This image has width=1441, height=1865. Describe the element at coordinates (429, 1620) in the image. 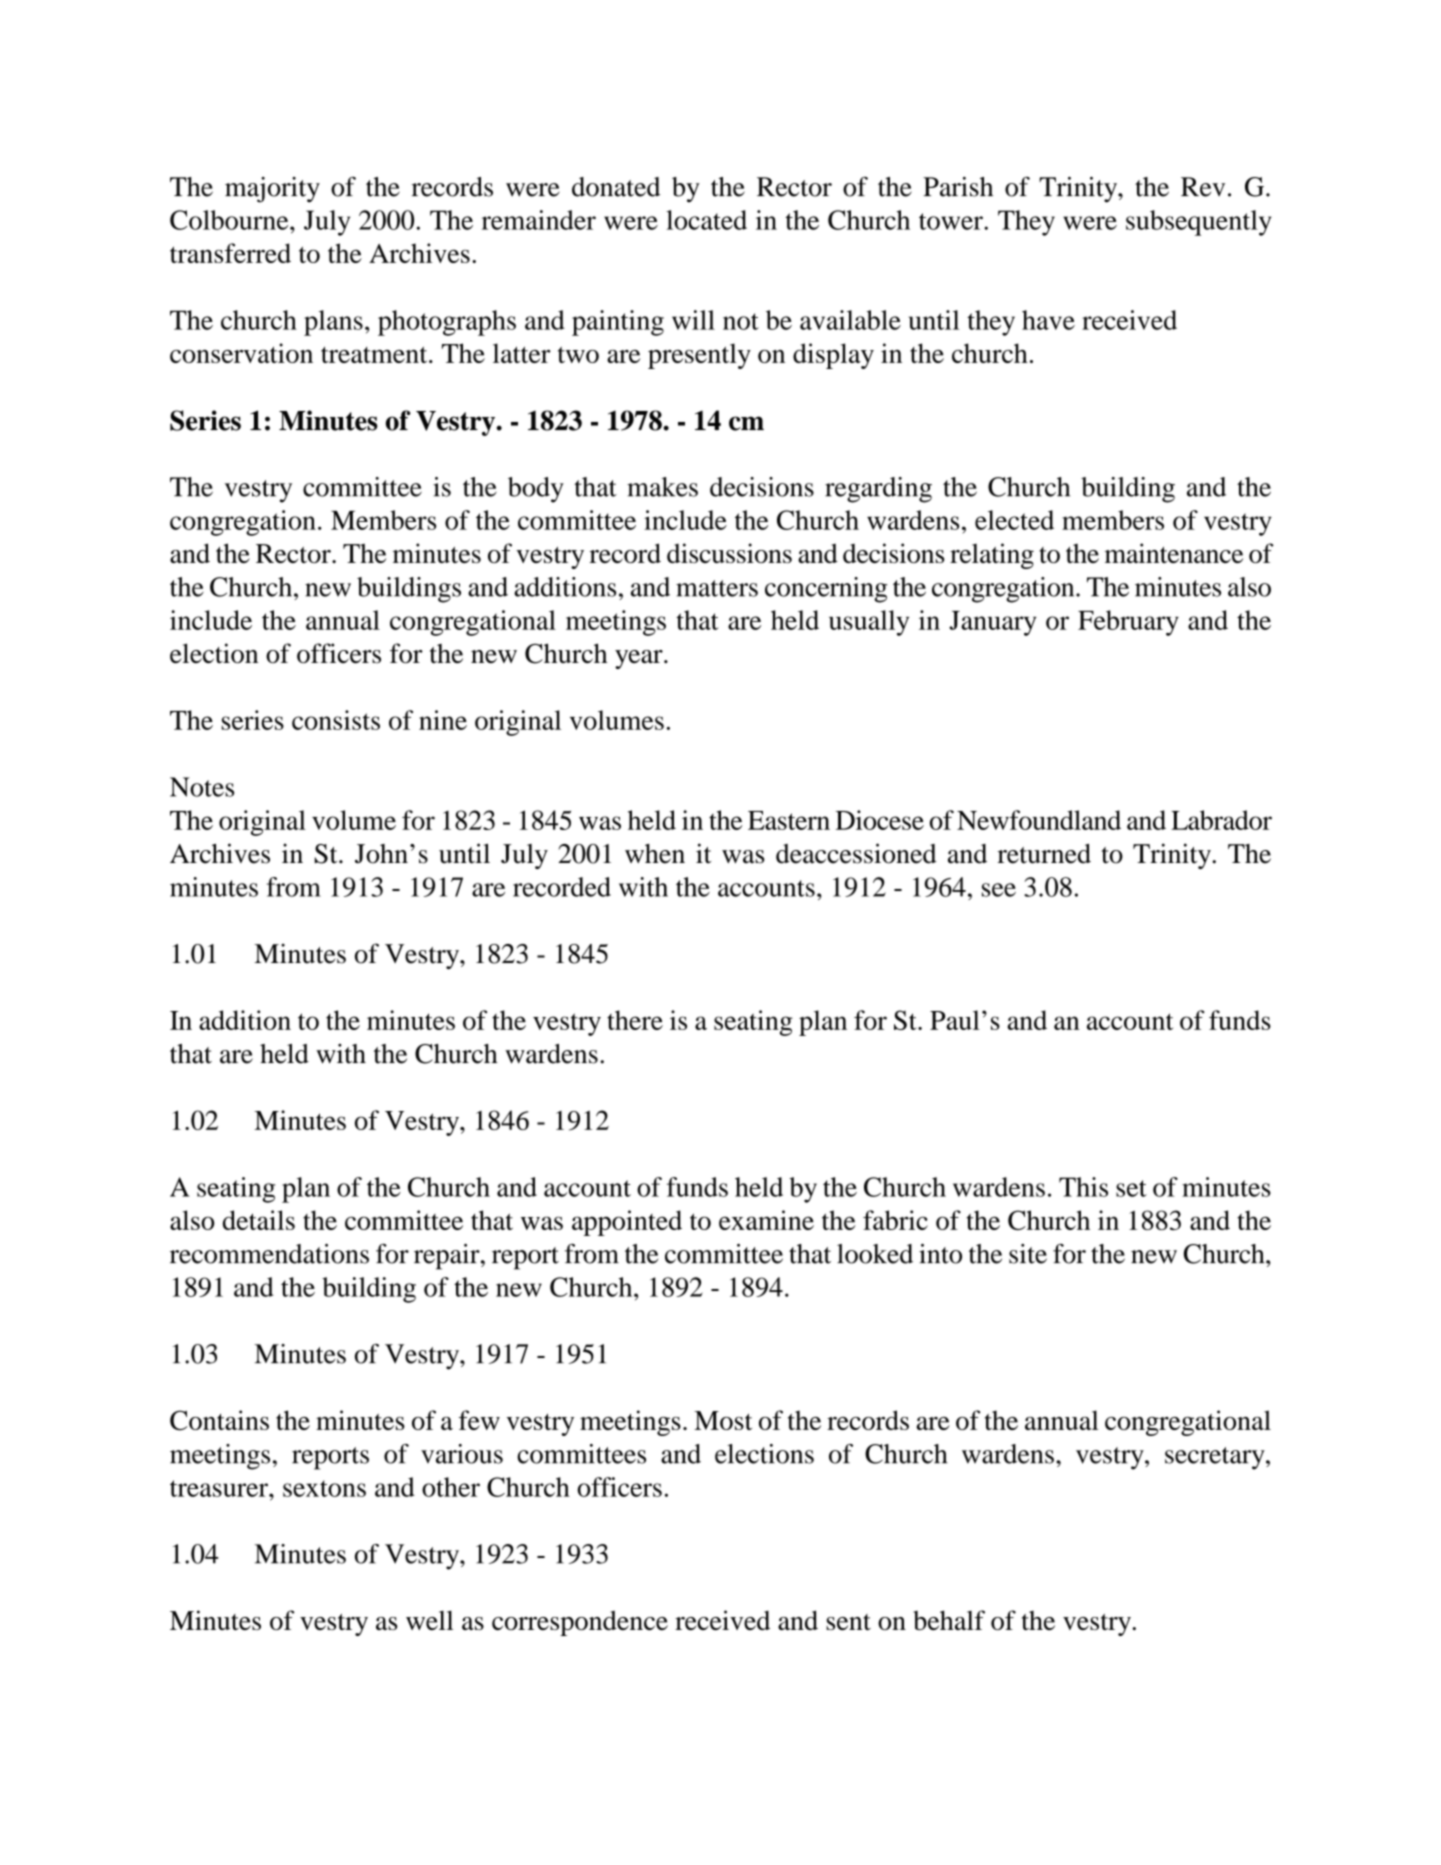

I see `well` at that location.
